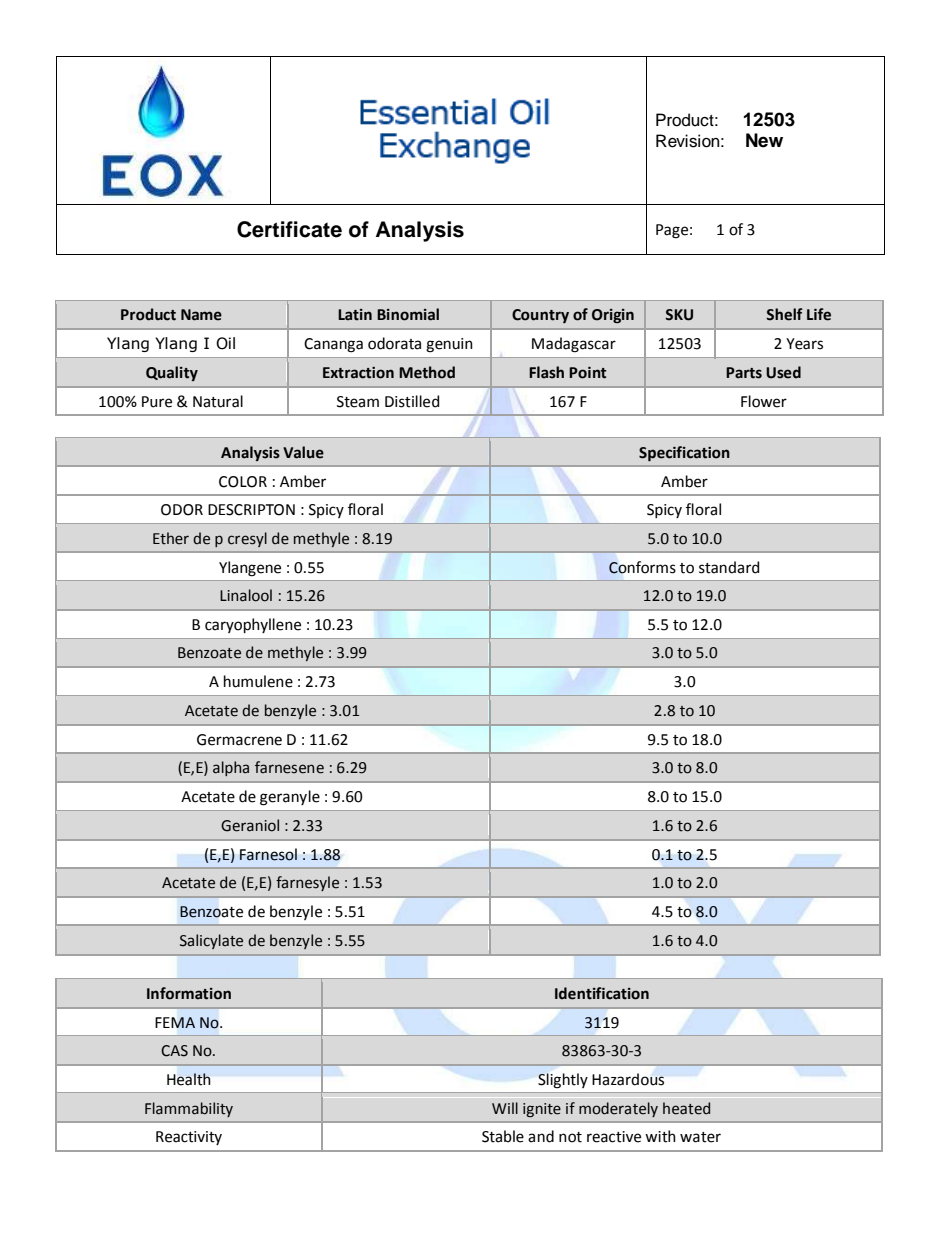 The height and width of the screenshot is (1233, 952). I want to click on Conforms, so click(642, 567).
